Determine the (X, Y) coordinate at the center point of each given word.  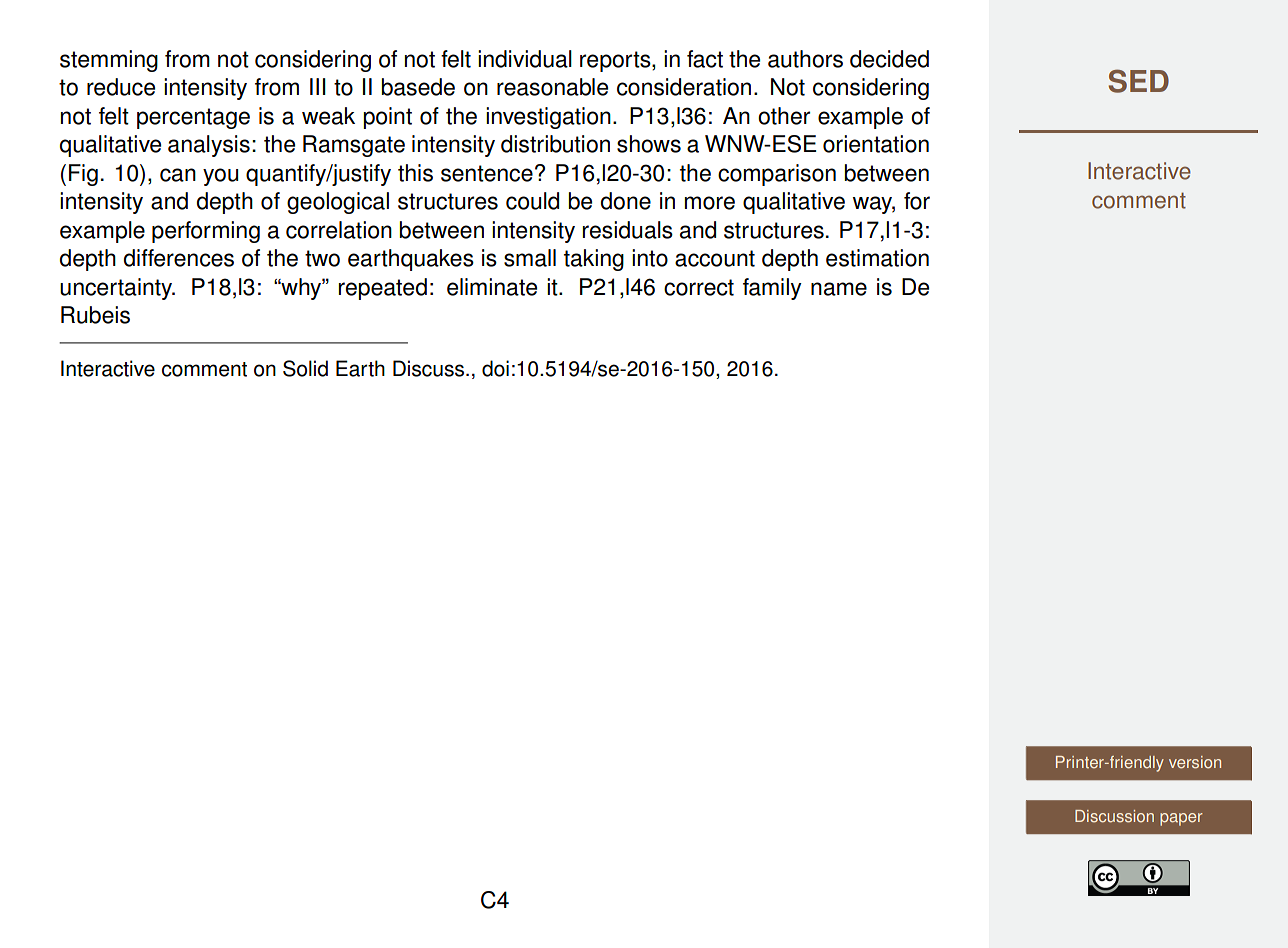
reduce (121, 87)
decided (889, 59)
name (839, 289)
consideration (684, 87)
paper (1181, 819)
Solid (305, 368)
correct (699, 287)
